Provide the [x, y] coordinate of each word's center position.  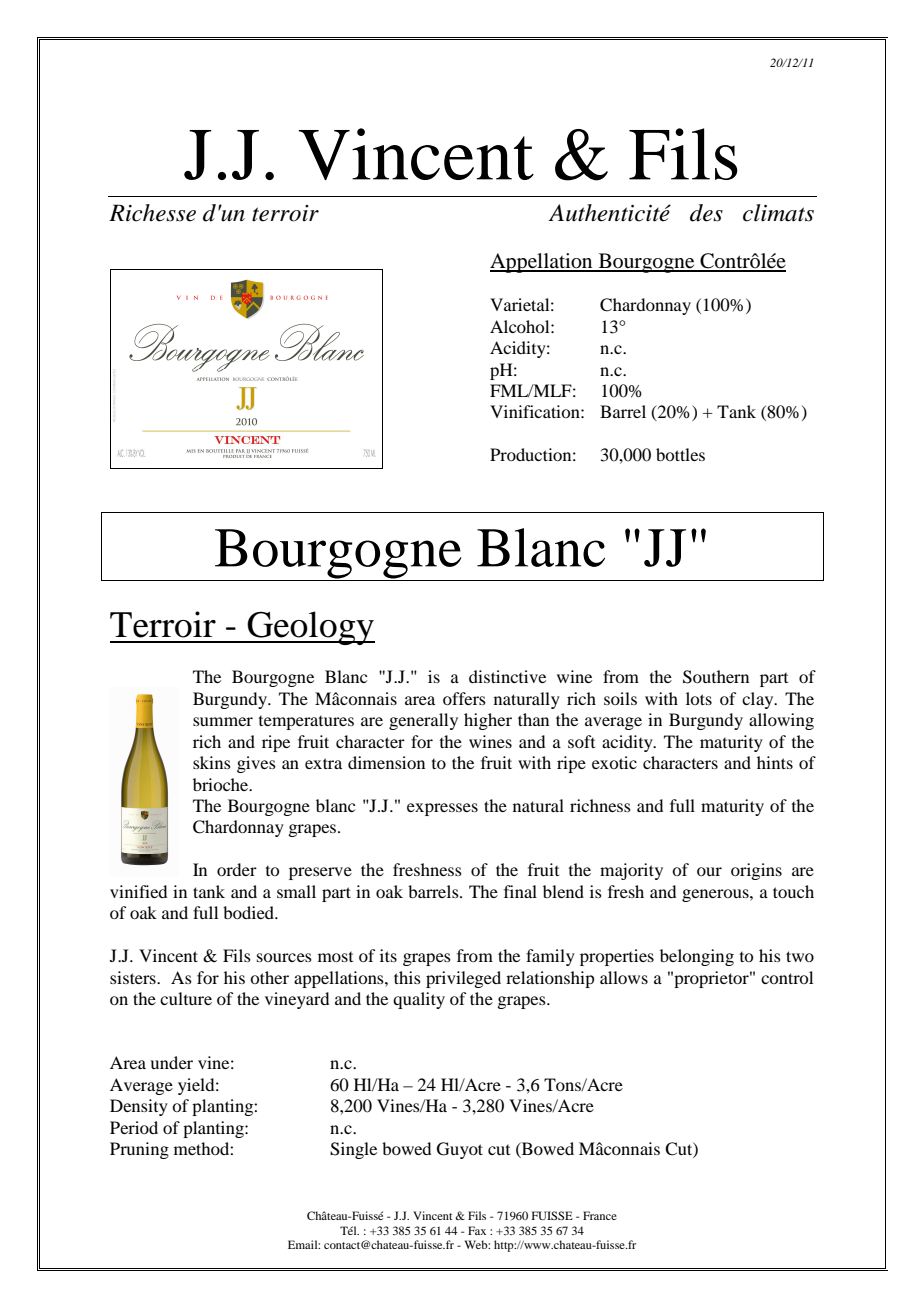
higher [488, 721]
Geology [310, 628]
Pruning [139, 1150]
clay [759, 700]
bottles [680, 454]
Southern [716, 677]
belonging [697, 957]
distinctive [507, 676]
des [706, 213]
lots [699, 698]
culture [186, 998]
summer [223, 721]
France [600, 1215]
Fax [477, 1230]
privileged [463, 979]
